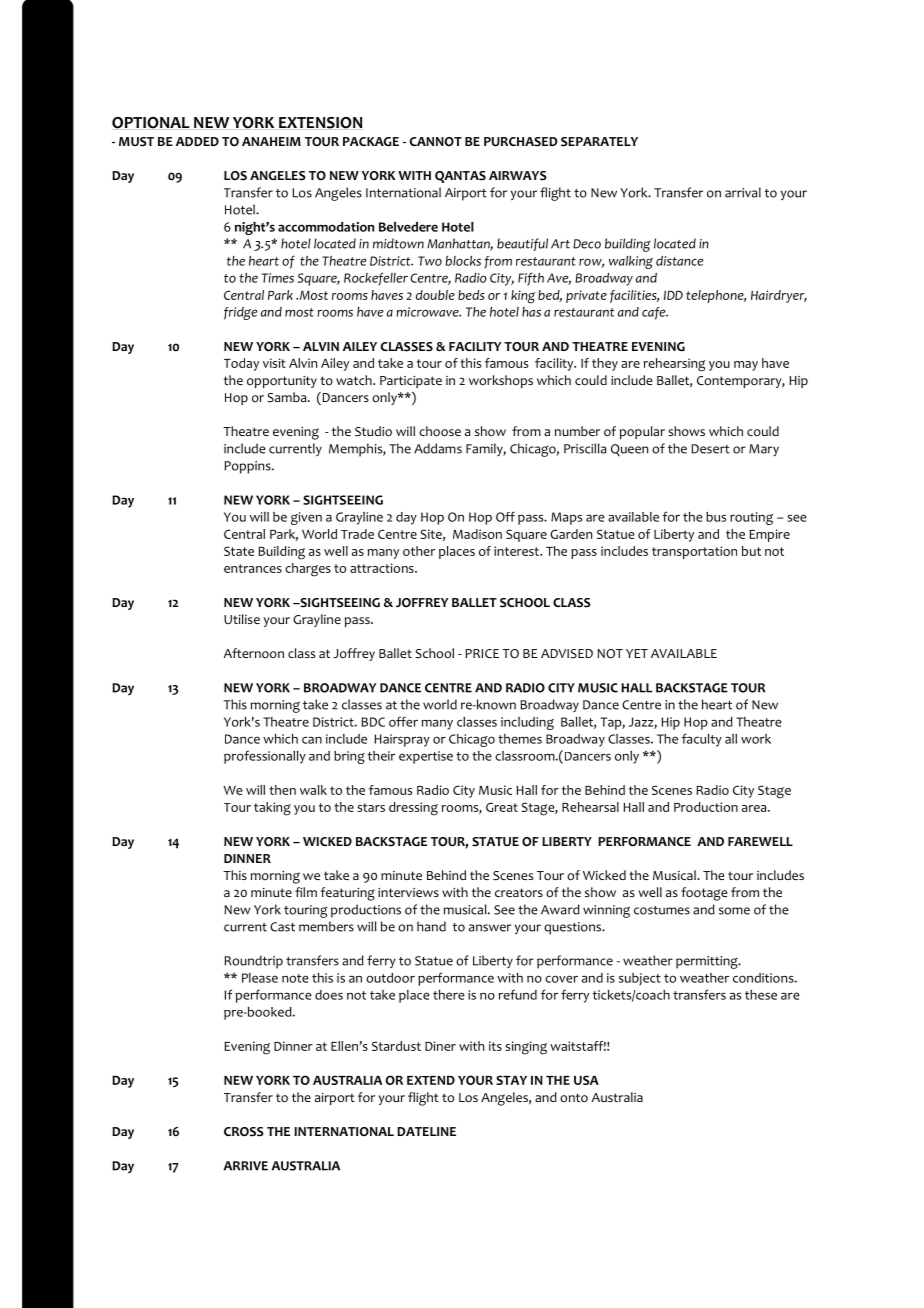  Describe the element at coordinates (743, 192) in the image. I see `arrival` at that location.
